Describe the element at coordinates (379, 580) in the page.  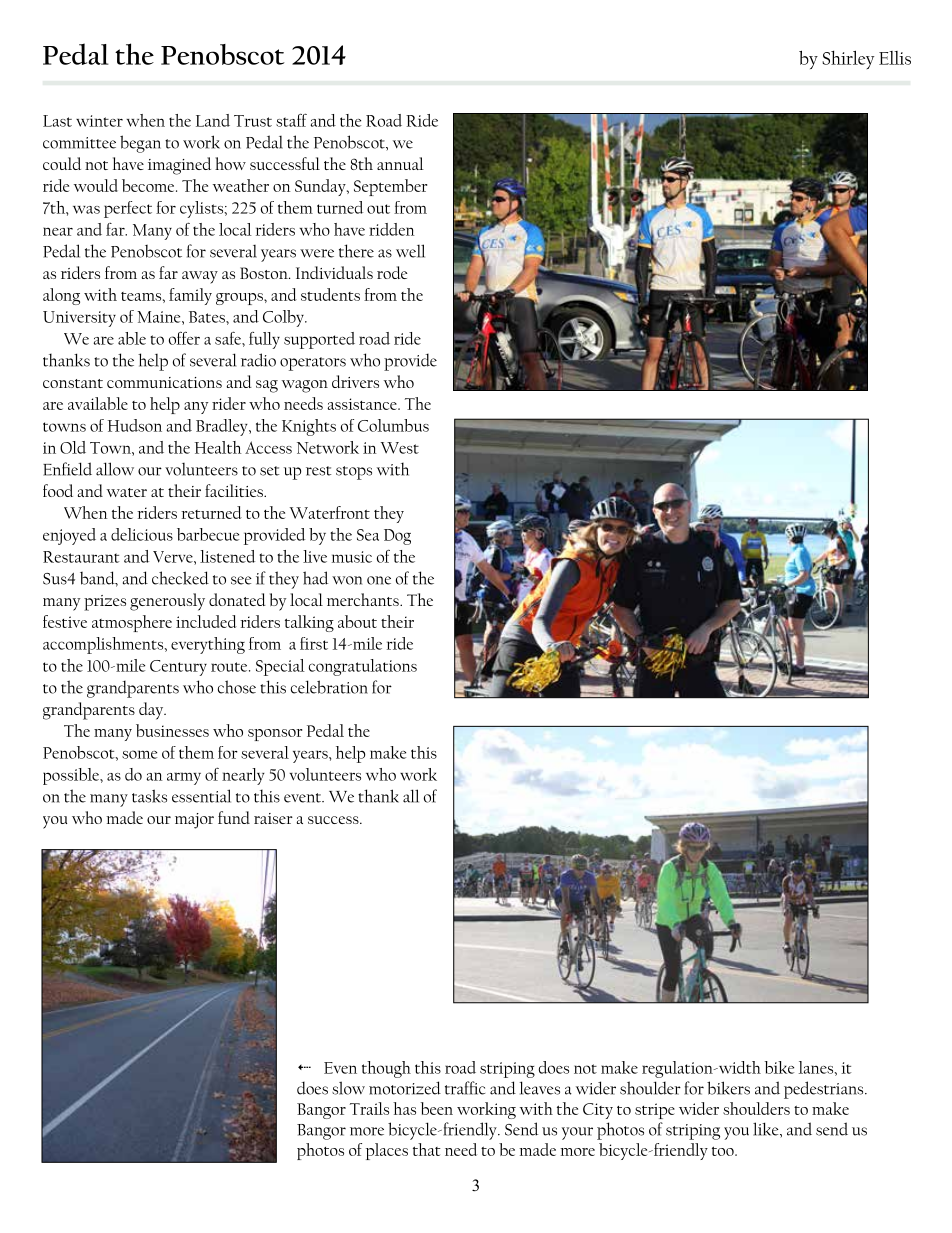
I see `one` at that location.
